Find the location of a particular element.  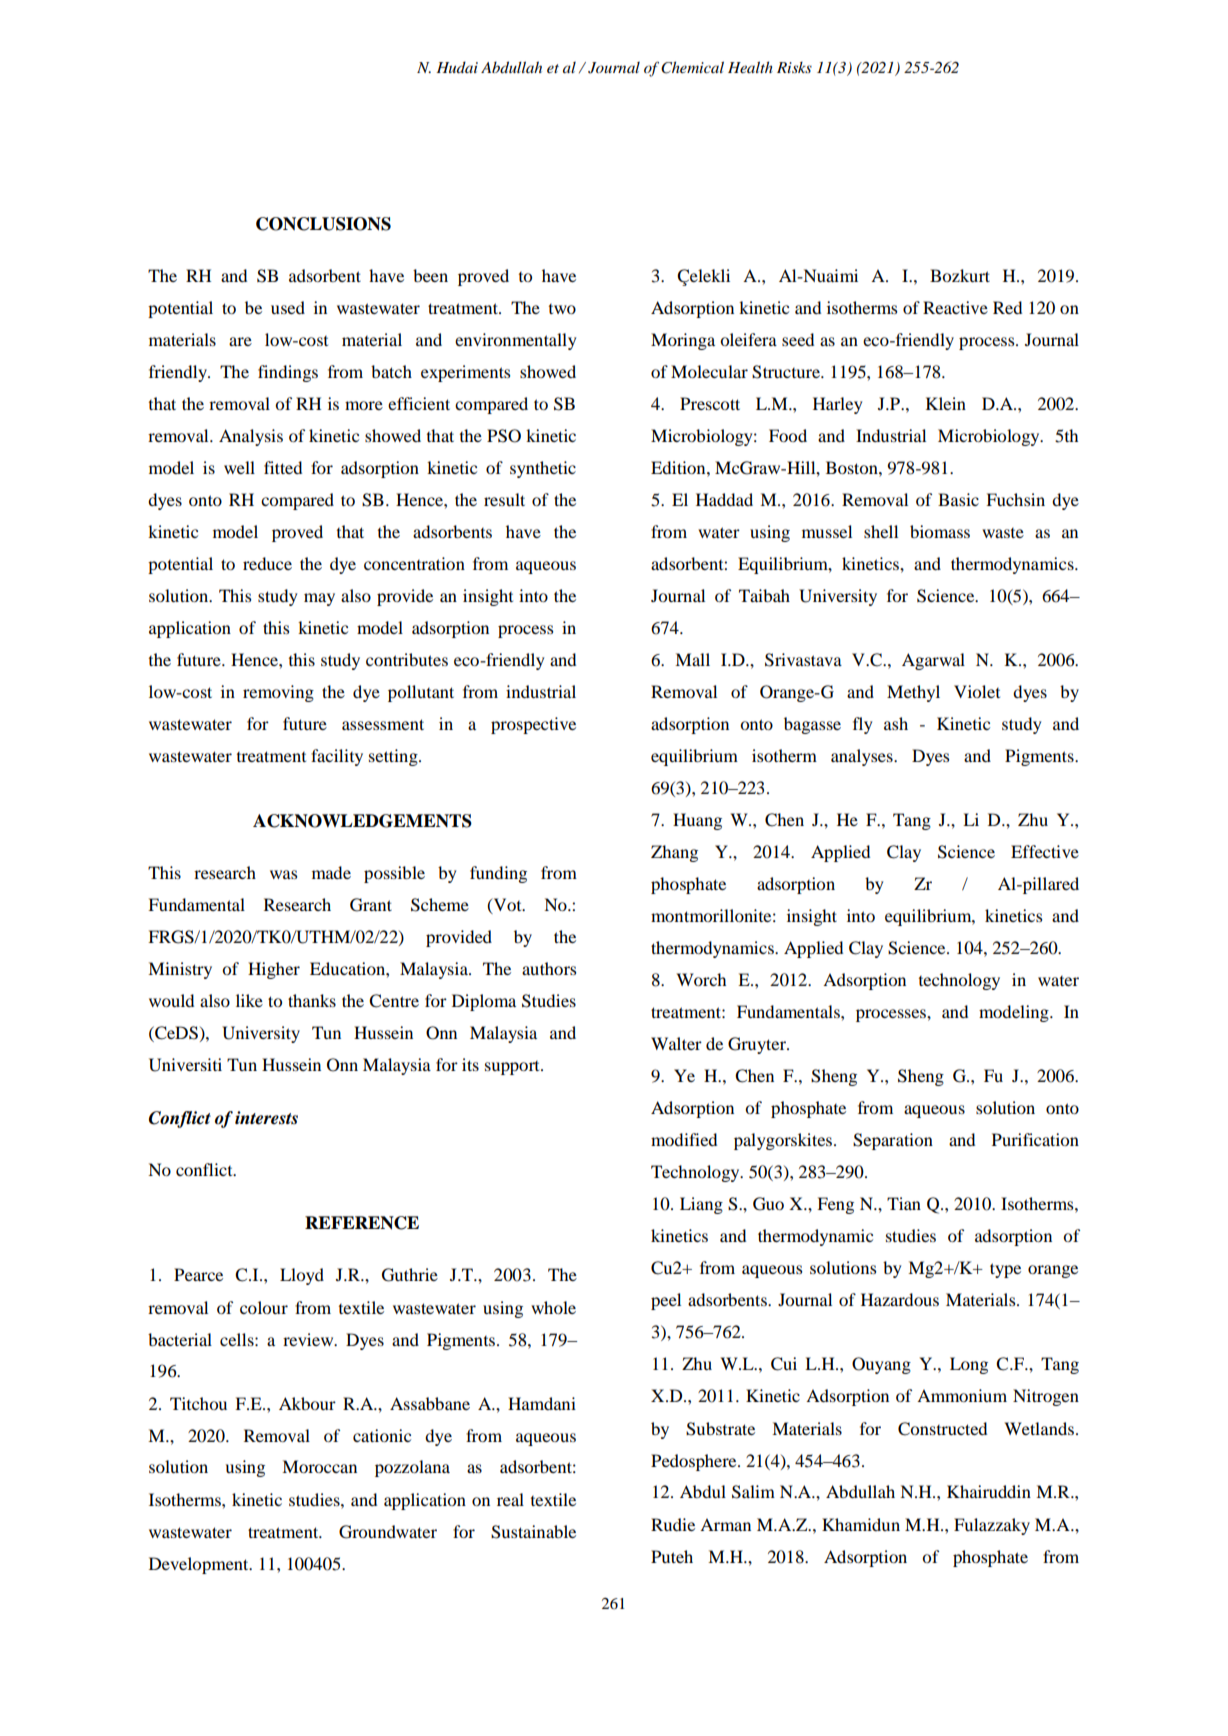

like is located at coordinates (249, 1000).
